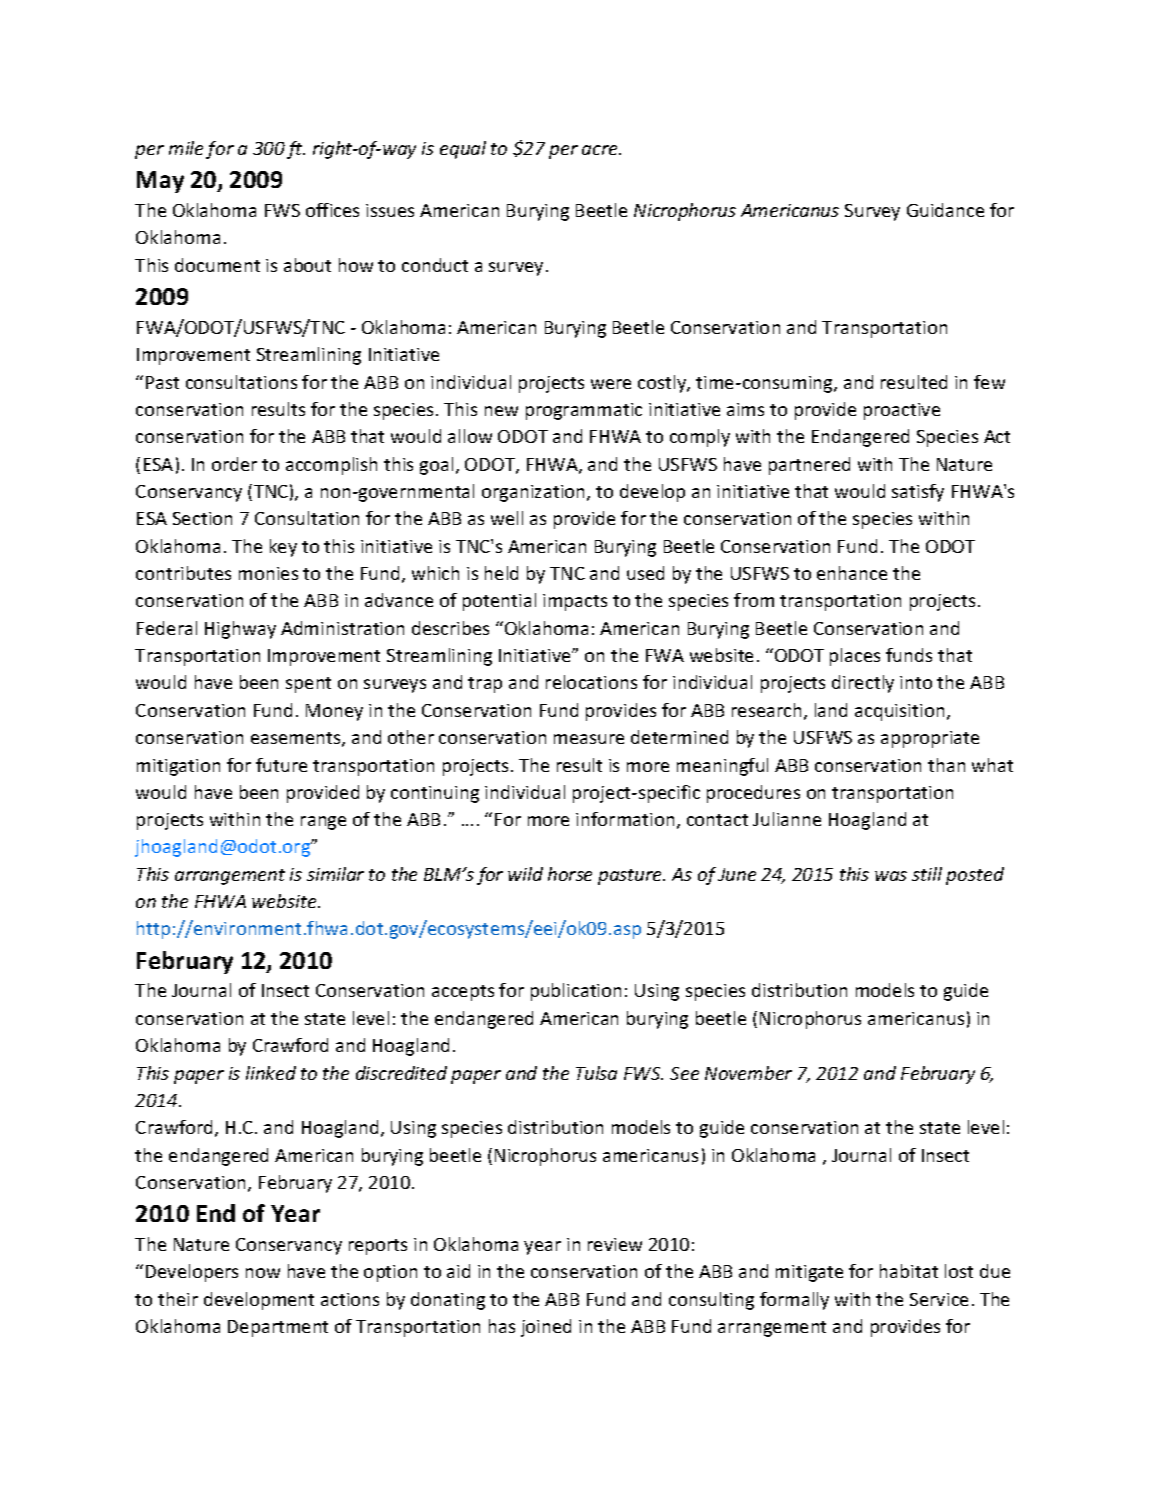 The width and height of the document is (1155, 1494). I want to click on Guidance, so click(945, 210).
